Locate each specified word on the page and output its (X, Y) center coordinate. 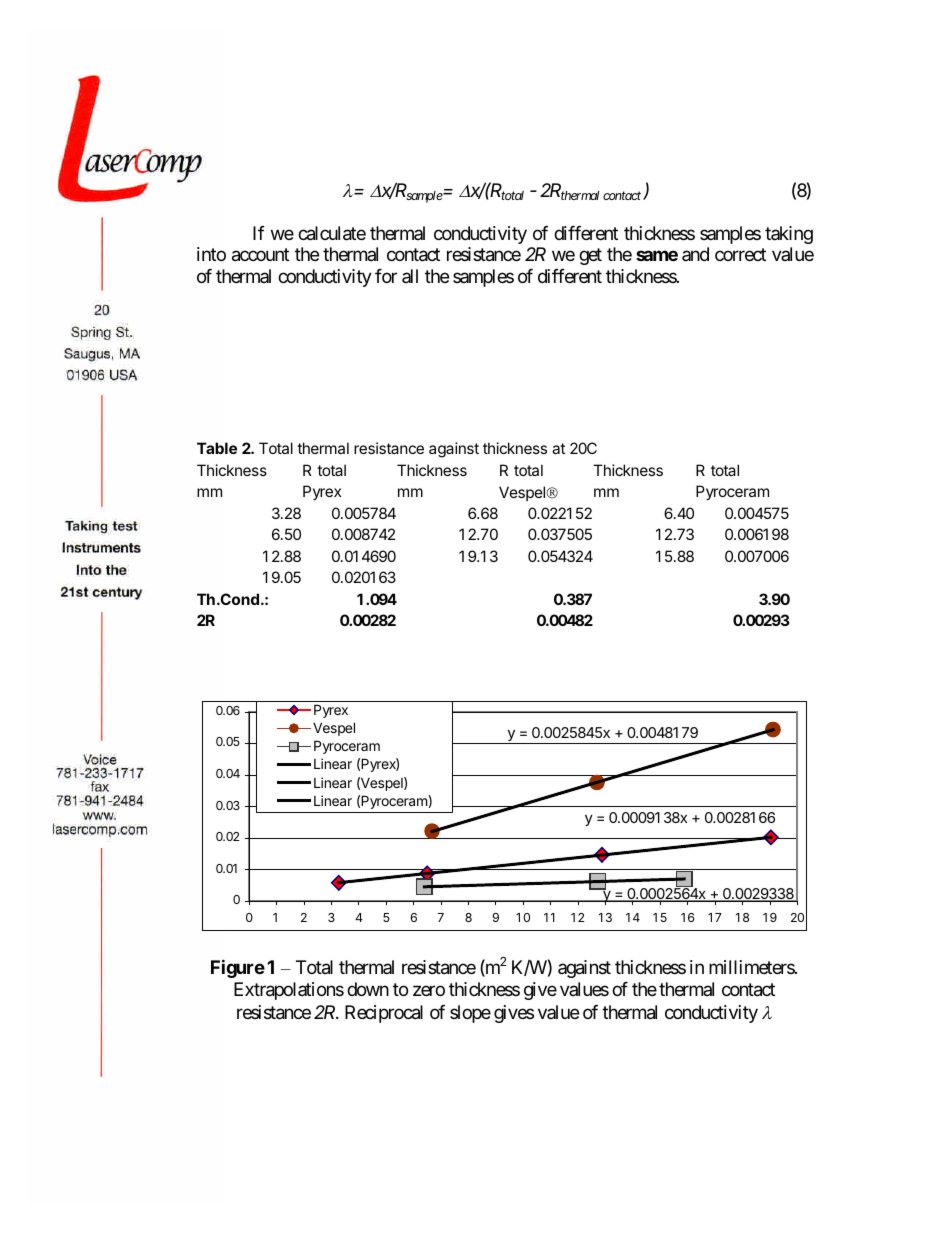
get (590, 257)
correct (740, 255)
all (410, 276)
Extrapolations (289, 991)
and (695, 254)
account (260, 255)
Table (217, 448)
